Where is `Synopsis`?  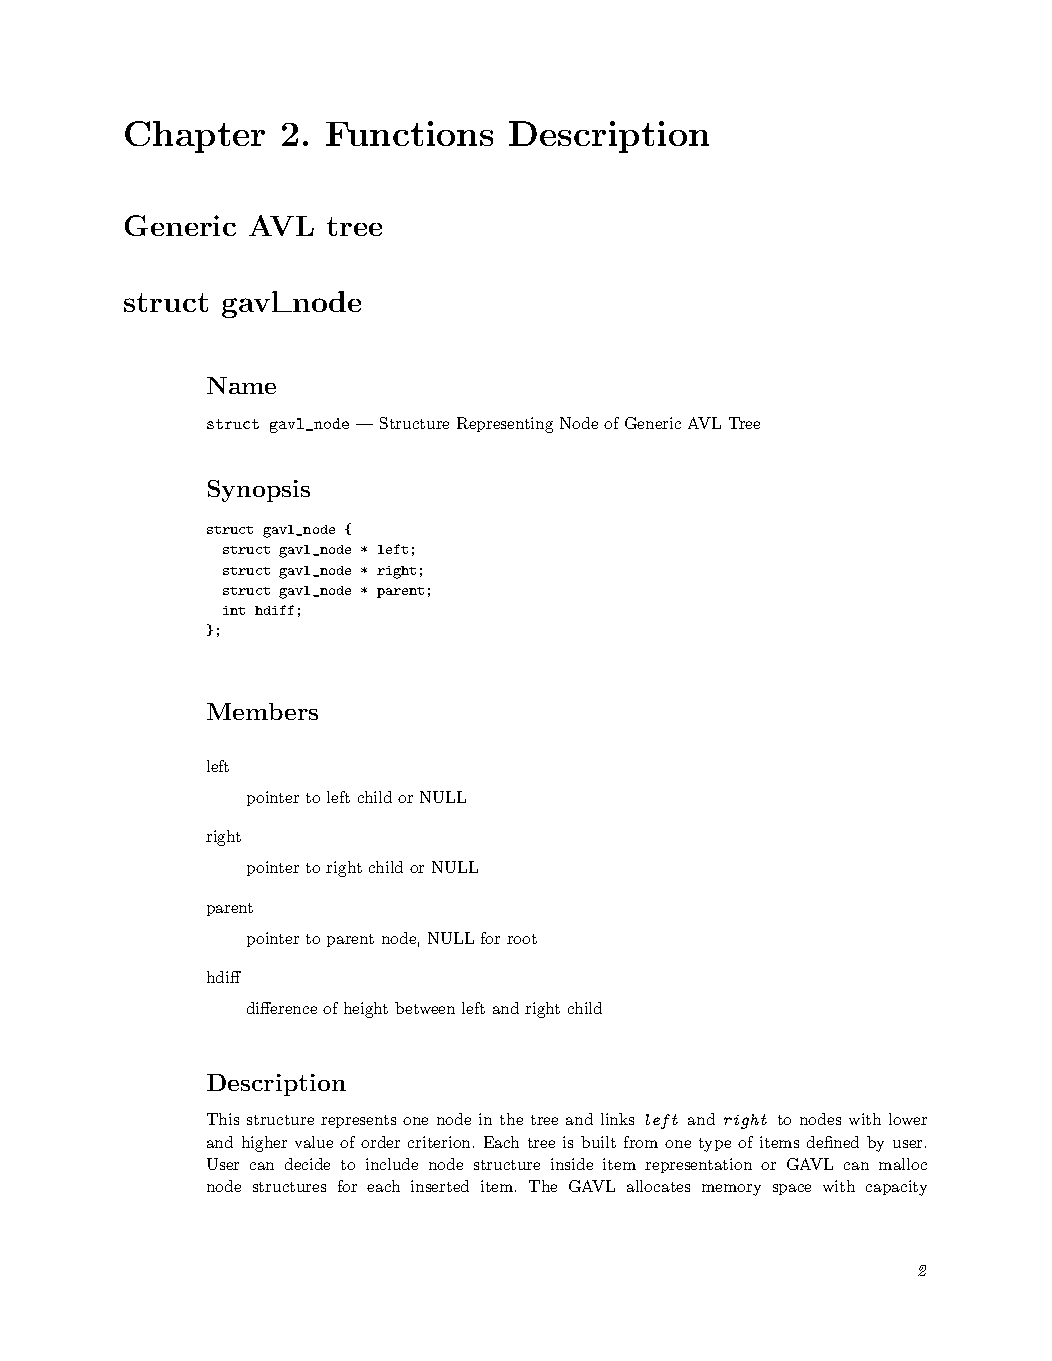
Synopsis is located at coordinates (259, 491).
